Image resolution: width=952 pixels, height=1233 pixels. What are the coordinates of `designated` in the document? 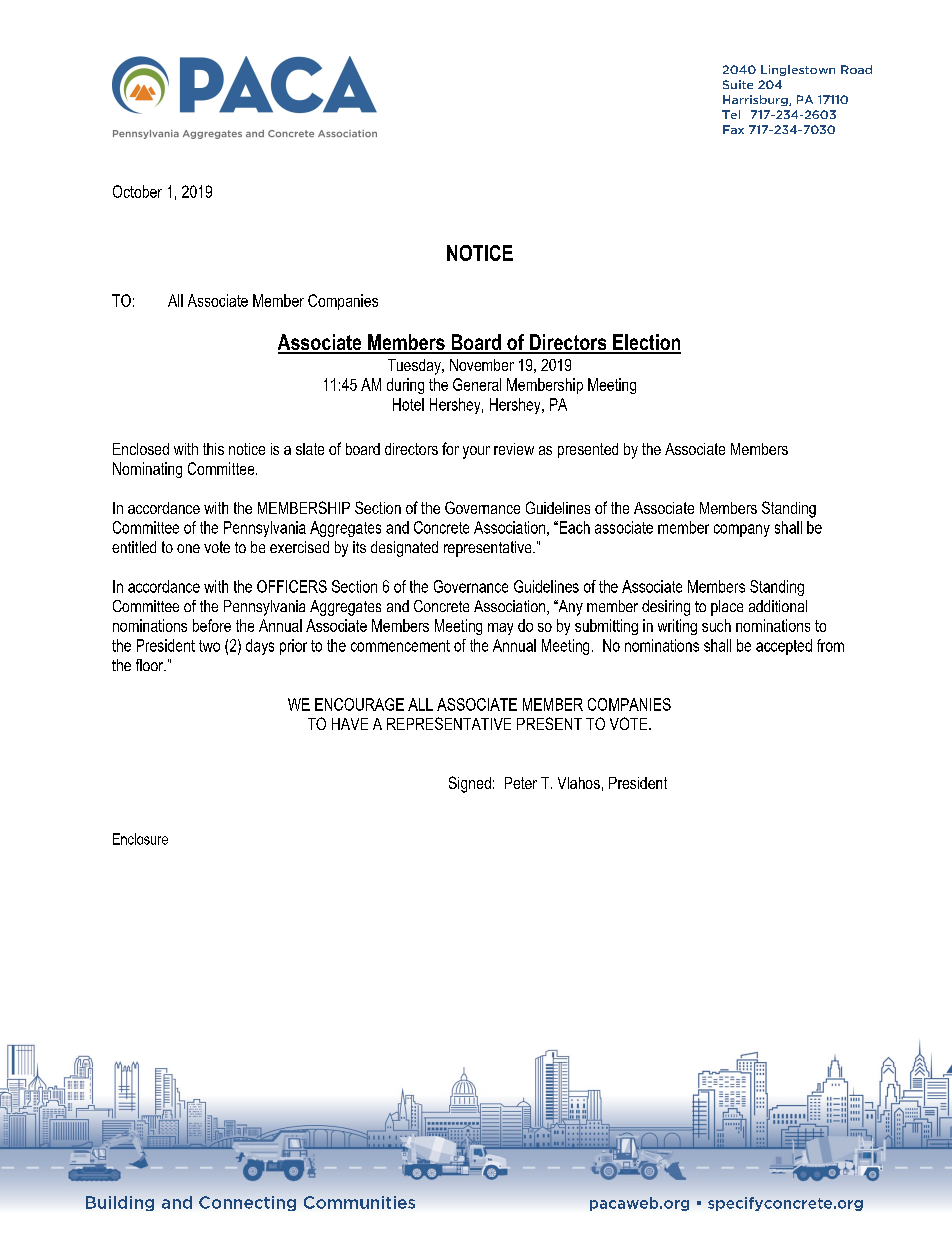 It's located at (404, 549).
